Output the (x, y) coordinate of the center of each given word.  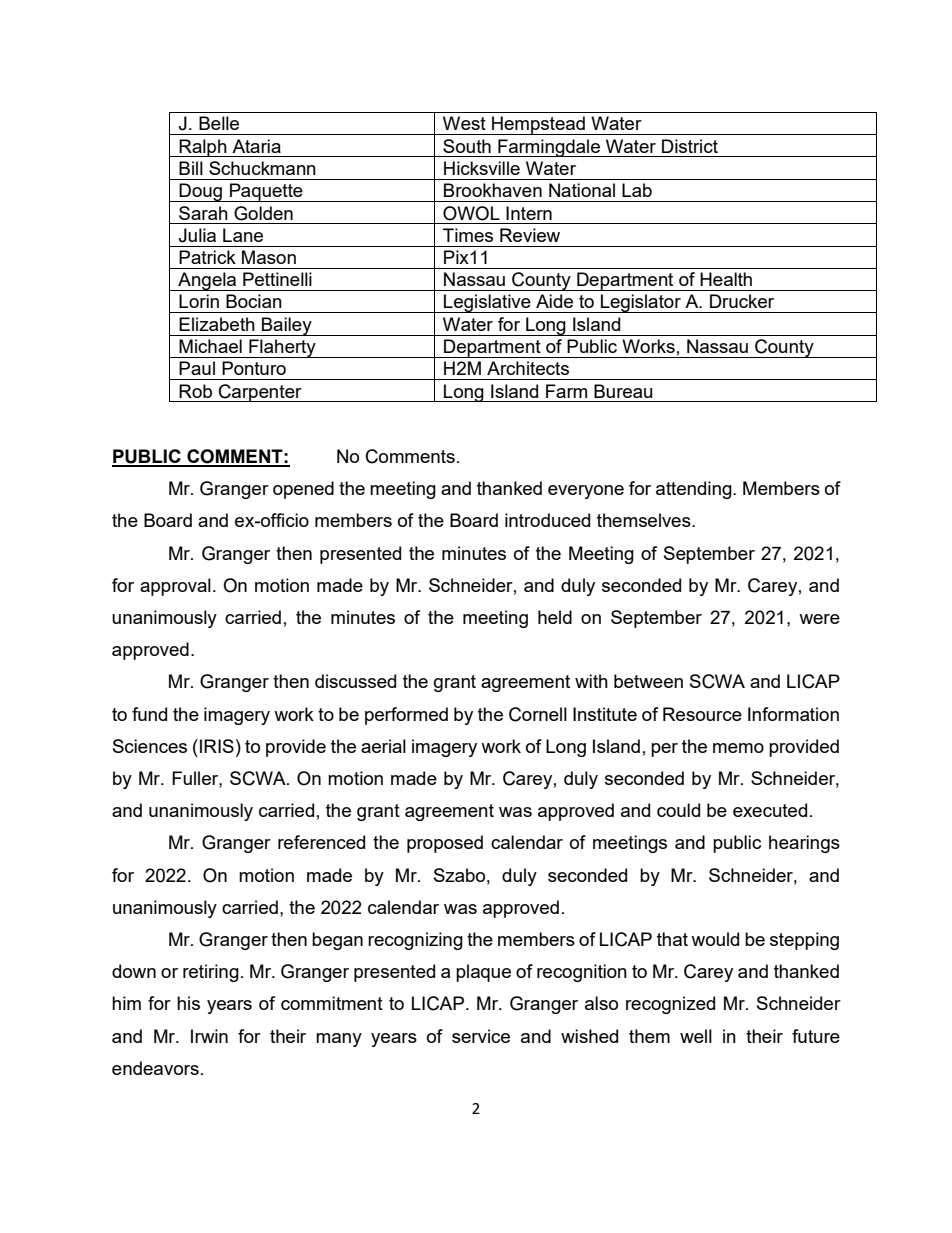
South (467, 146)
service (481, 1036)
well (696, 1036)
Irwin (209, 1036)
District (690, 146)
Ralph (203, 148)
